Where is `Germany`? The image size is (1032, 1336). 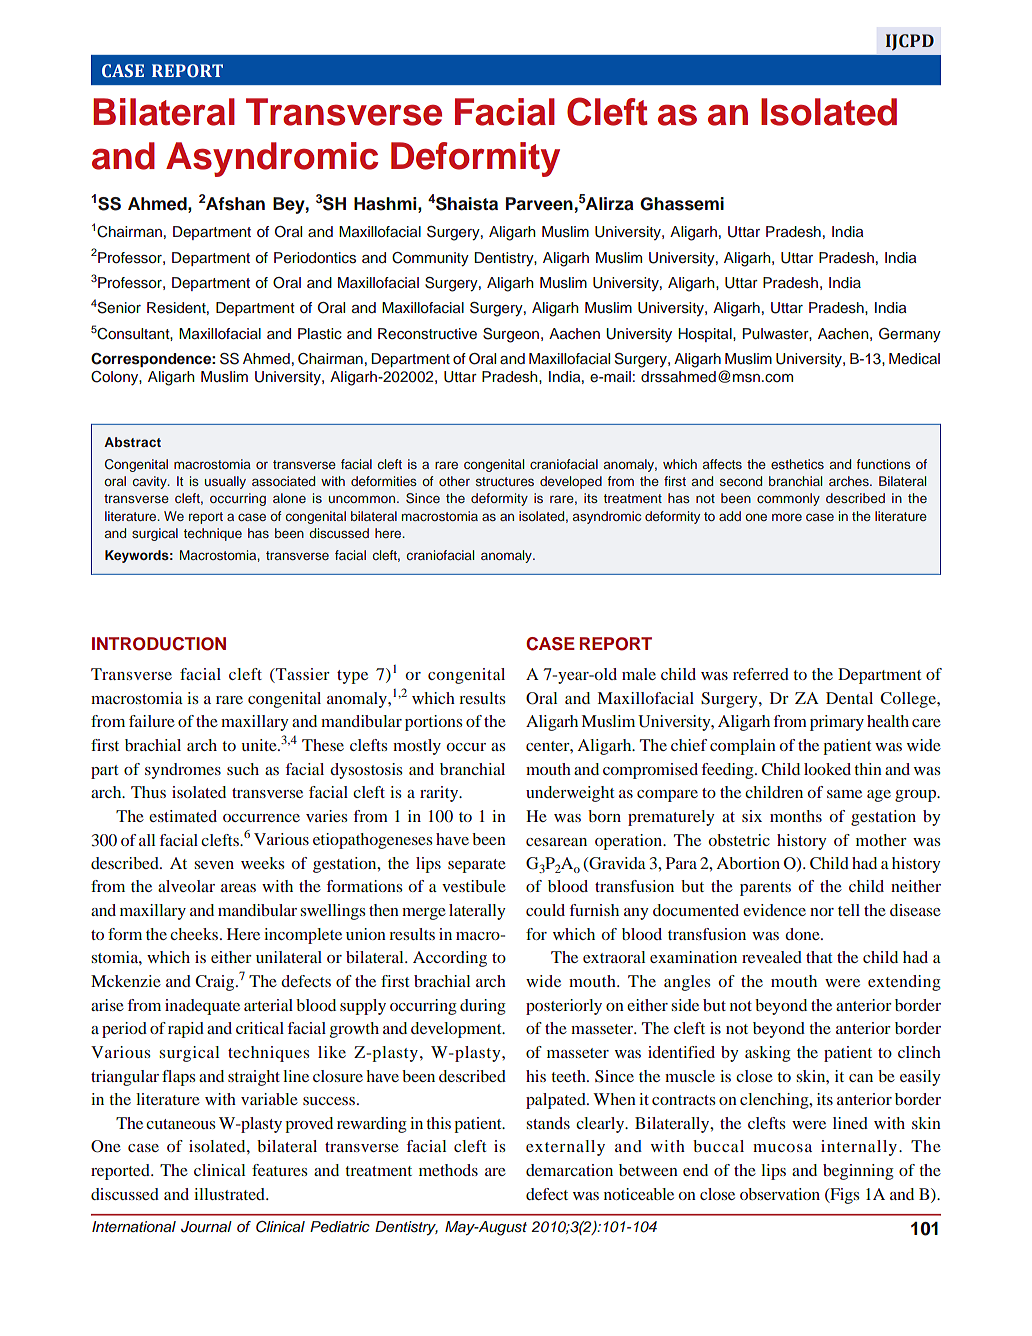
Germany is located at coordinates (910, 335).
